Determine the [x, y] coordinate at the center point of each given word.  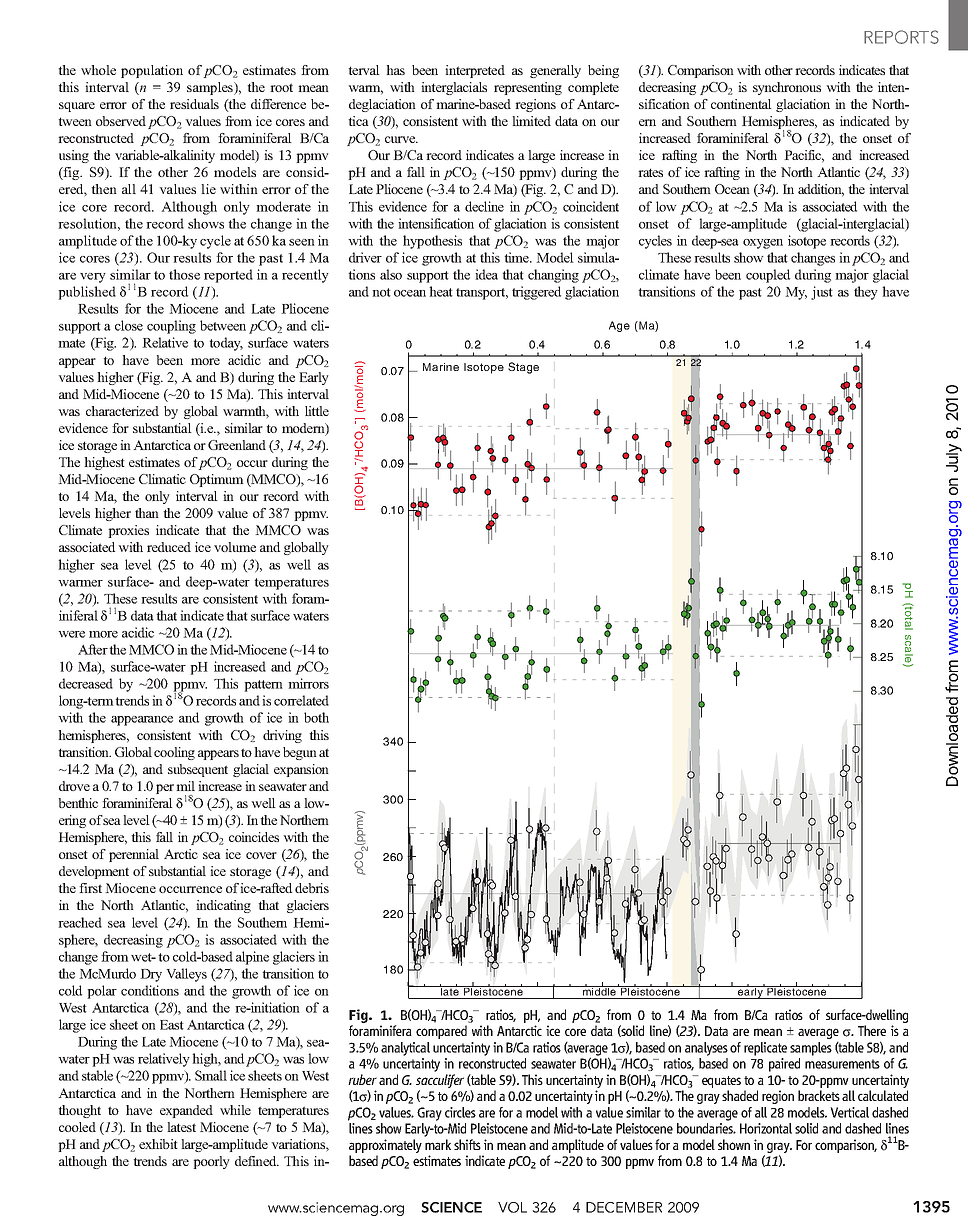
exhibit [158, 1144]
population [152, 71]
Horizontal [766, 1128]
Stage [523, 368]
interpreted [475, 71]
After [93, 649]
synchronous [787, 88]
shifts [467, 1144]
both [316, 717]
